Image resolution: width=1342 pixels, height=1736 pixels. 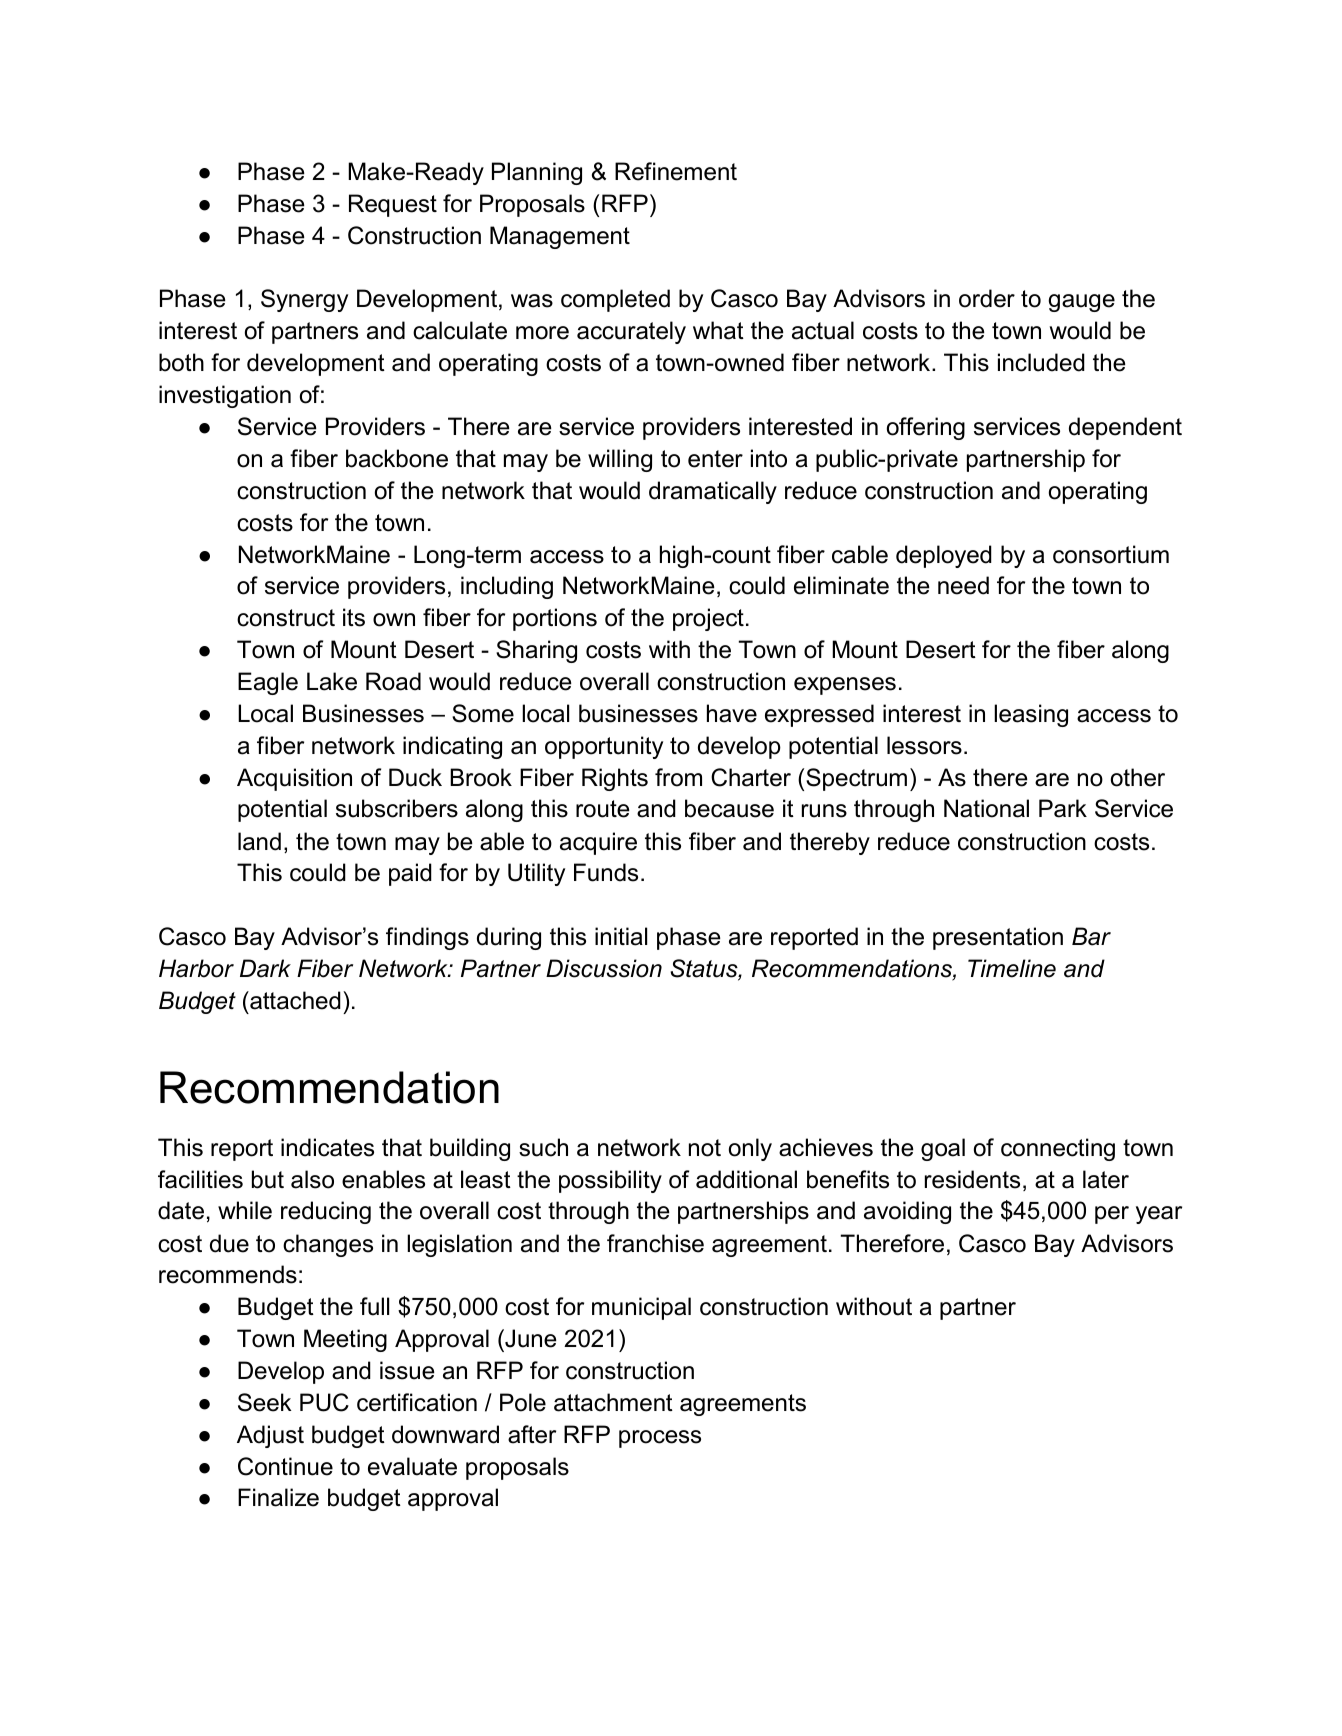 I want to click on Refinement, so click(x=676, y=171).
